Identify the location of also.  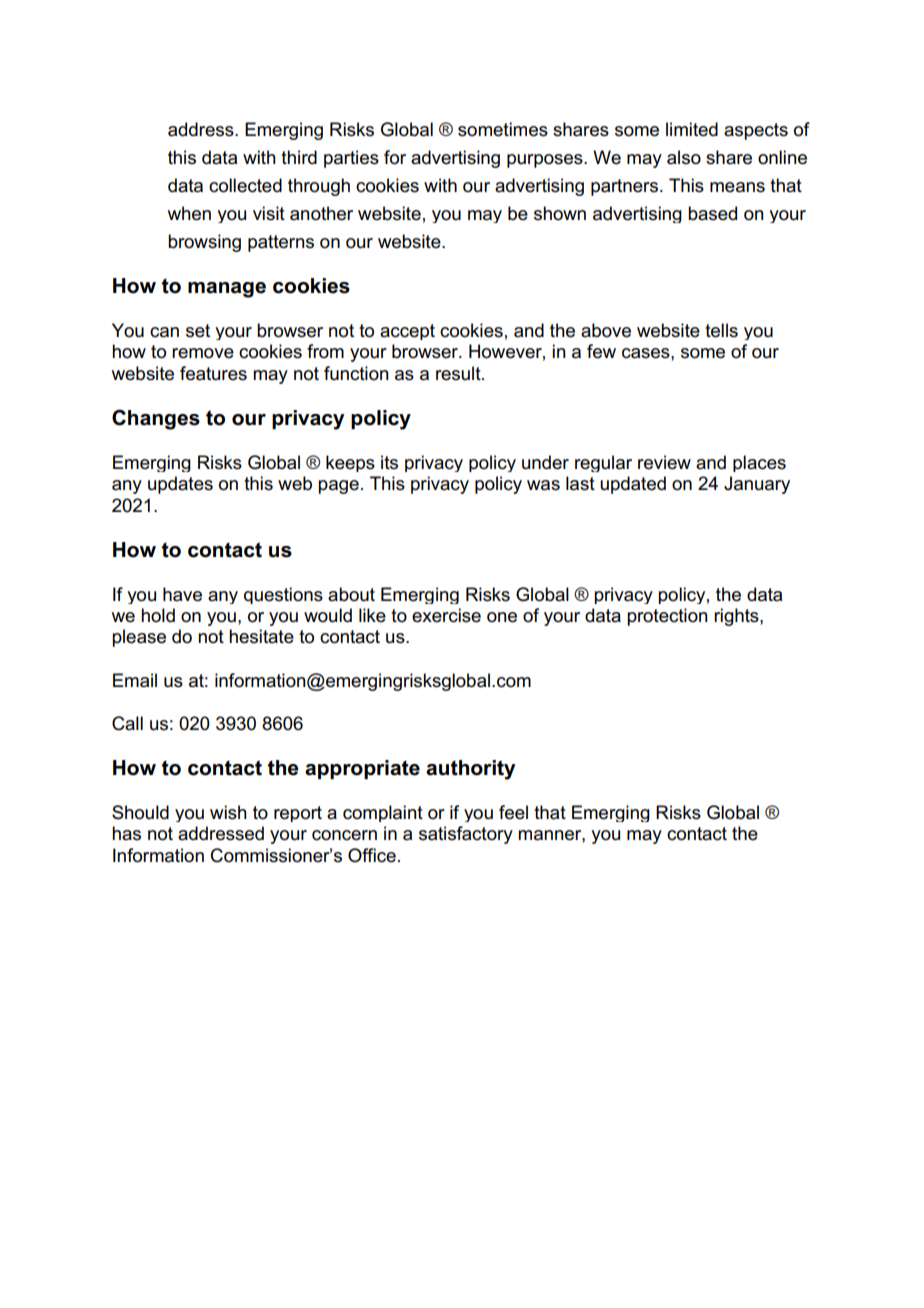
(684, 157).
